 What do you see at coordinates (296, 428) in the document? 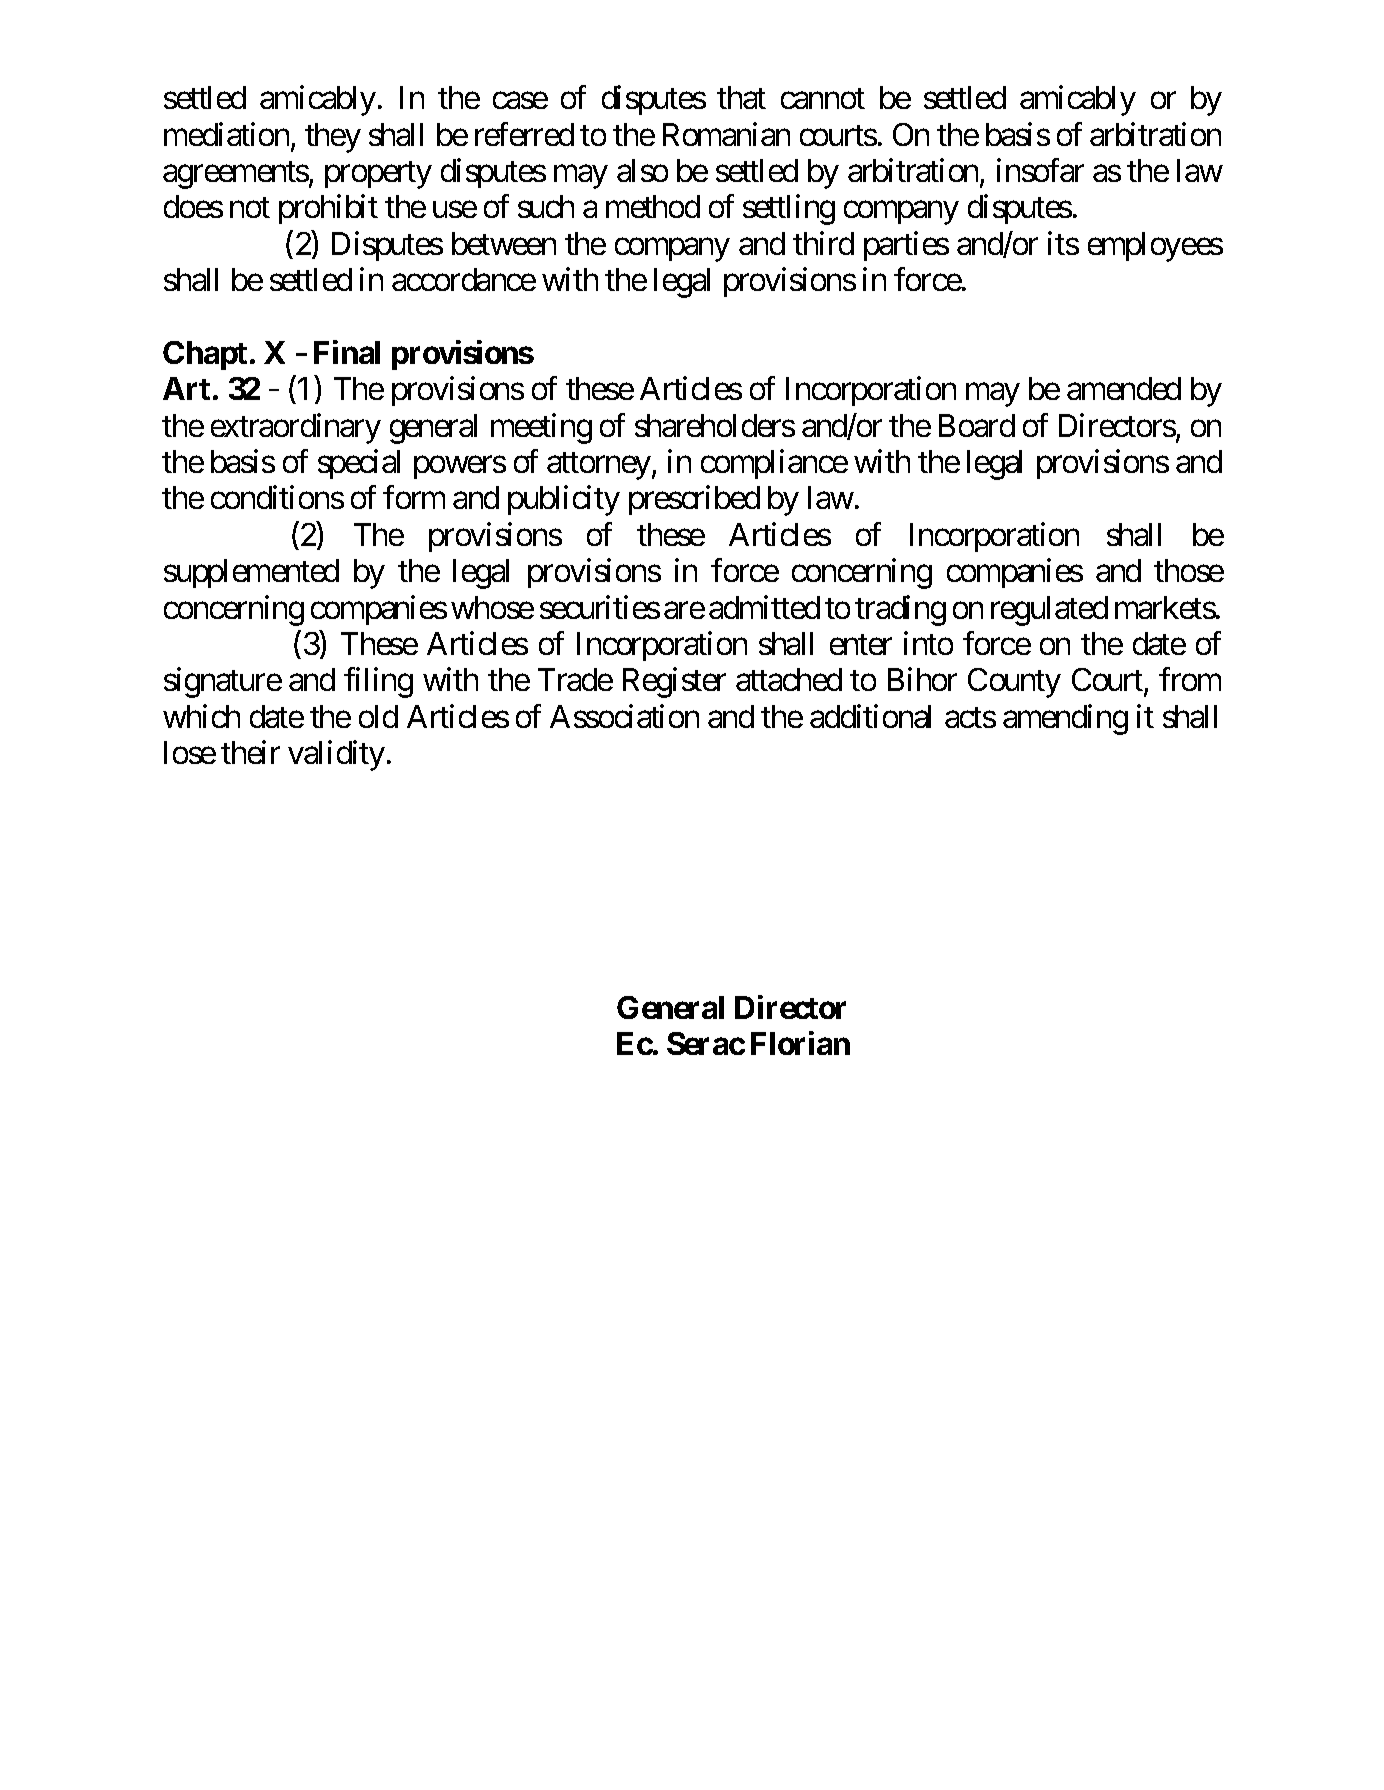
I see `extraordinary` at bounding box center [296, 428].
